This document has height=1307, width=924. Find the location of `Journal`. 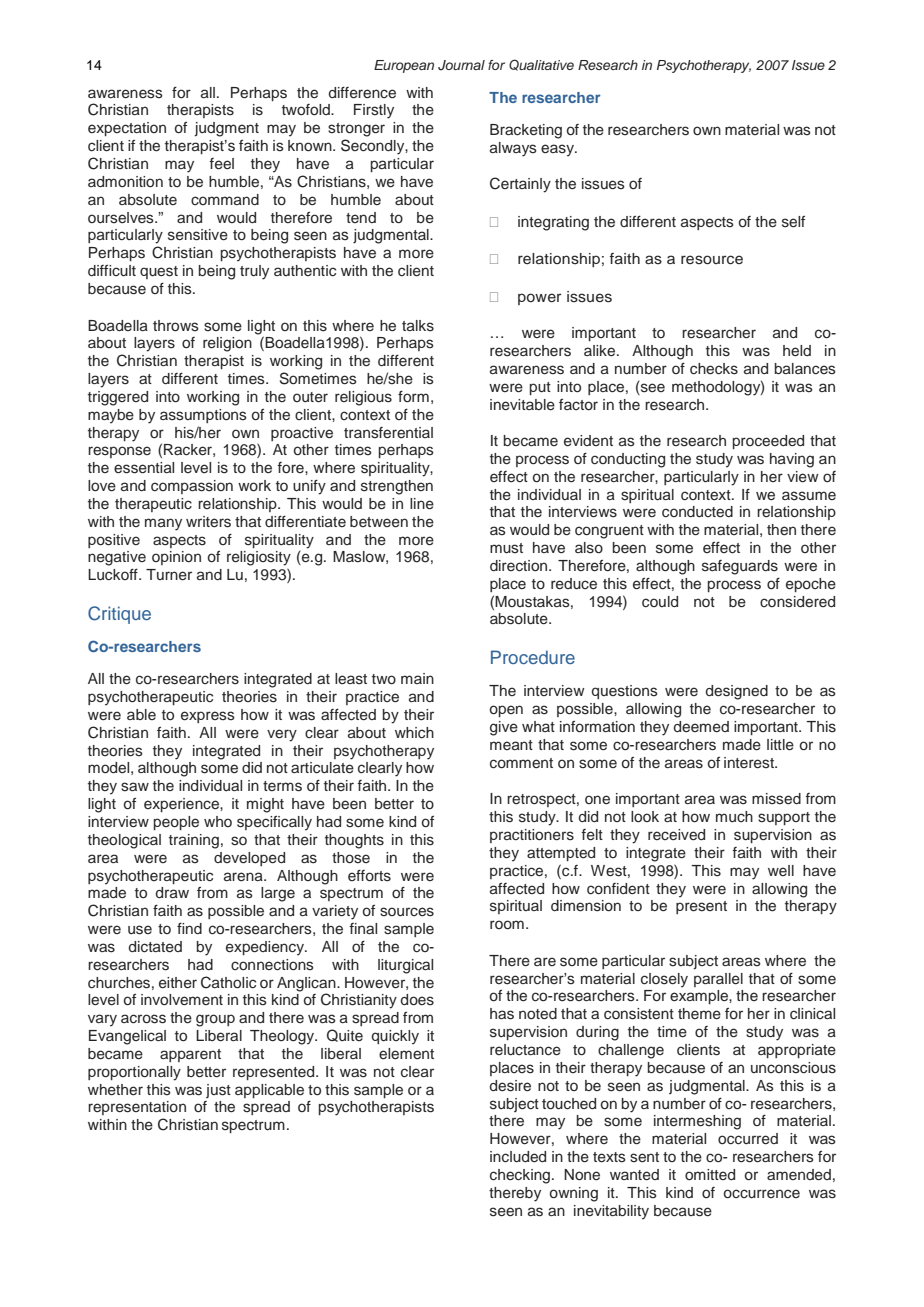

Journal is located at coordinates (461, 65).
